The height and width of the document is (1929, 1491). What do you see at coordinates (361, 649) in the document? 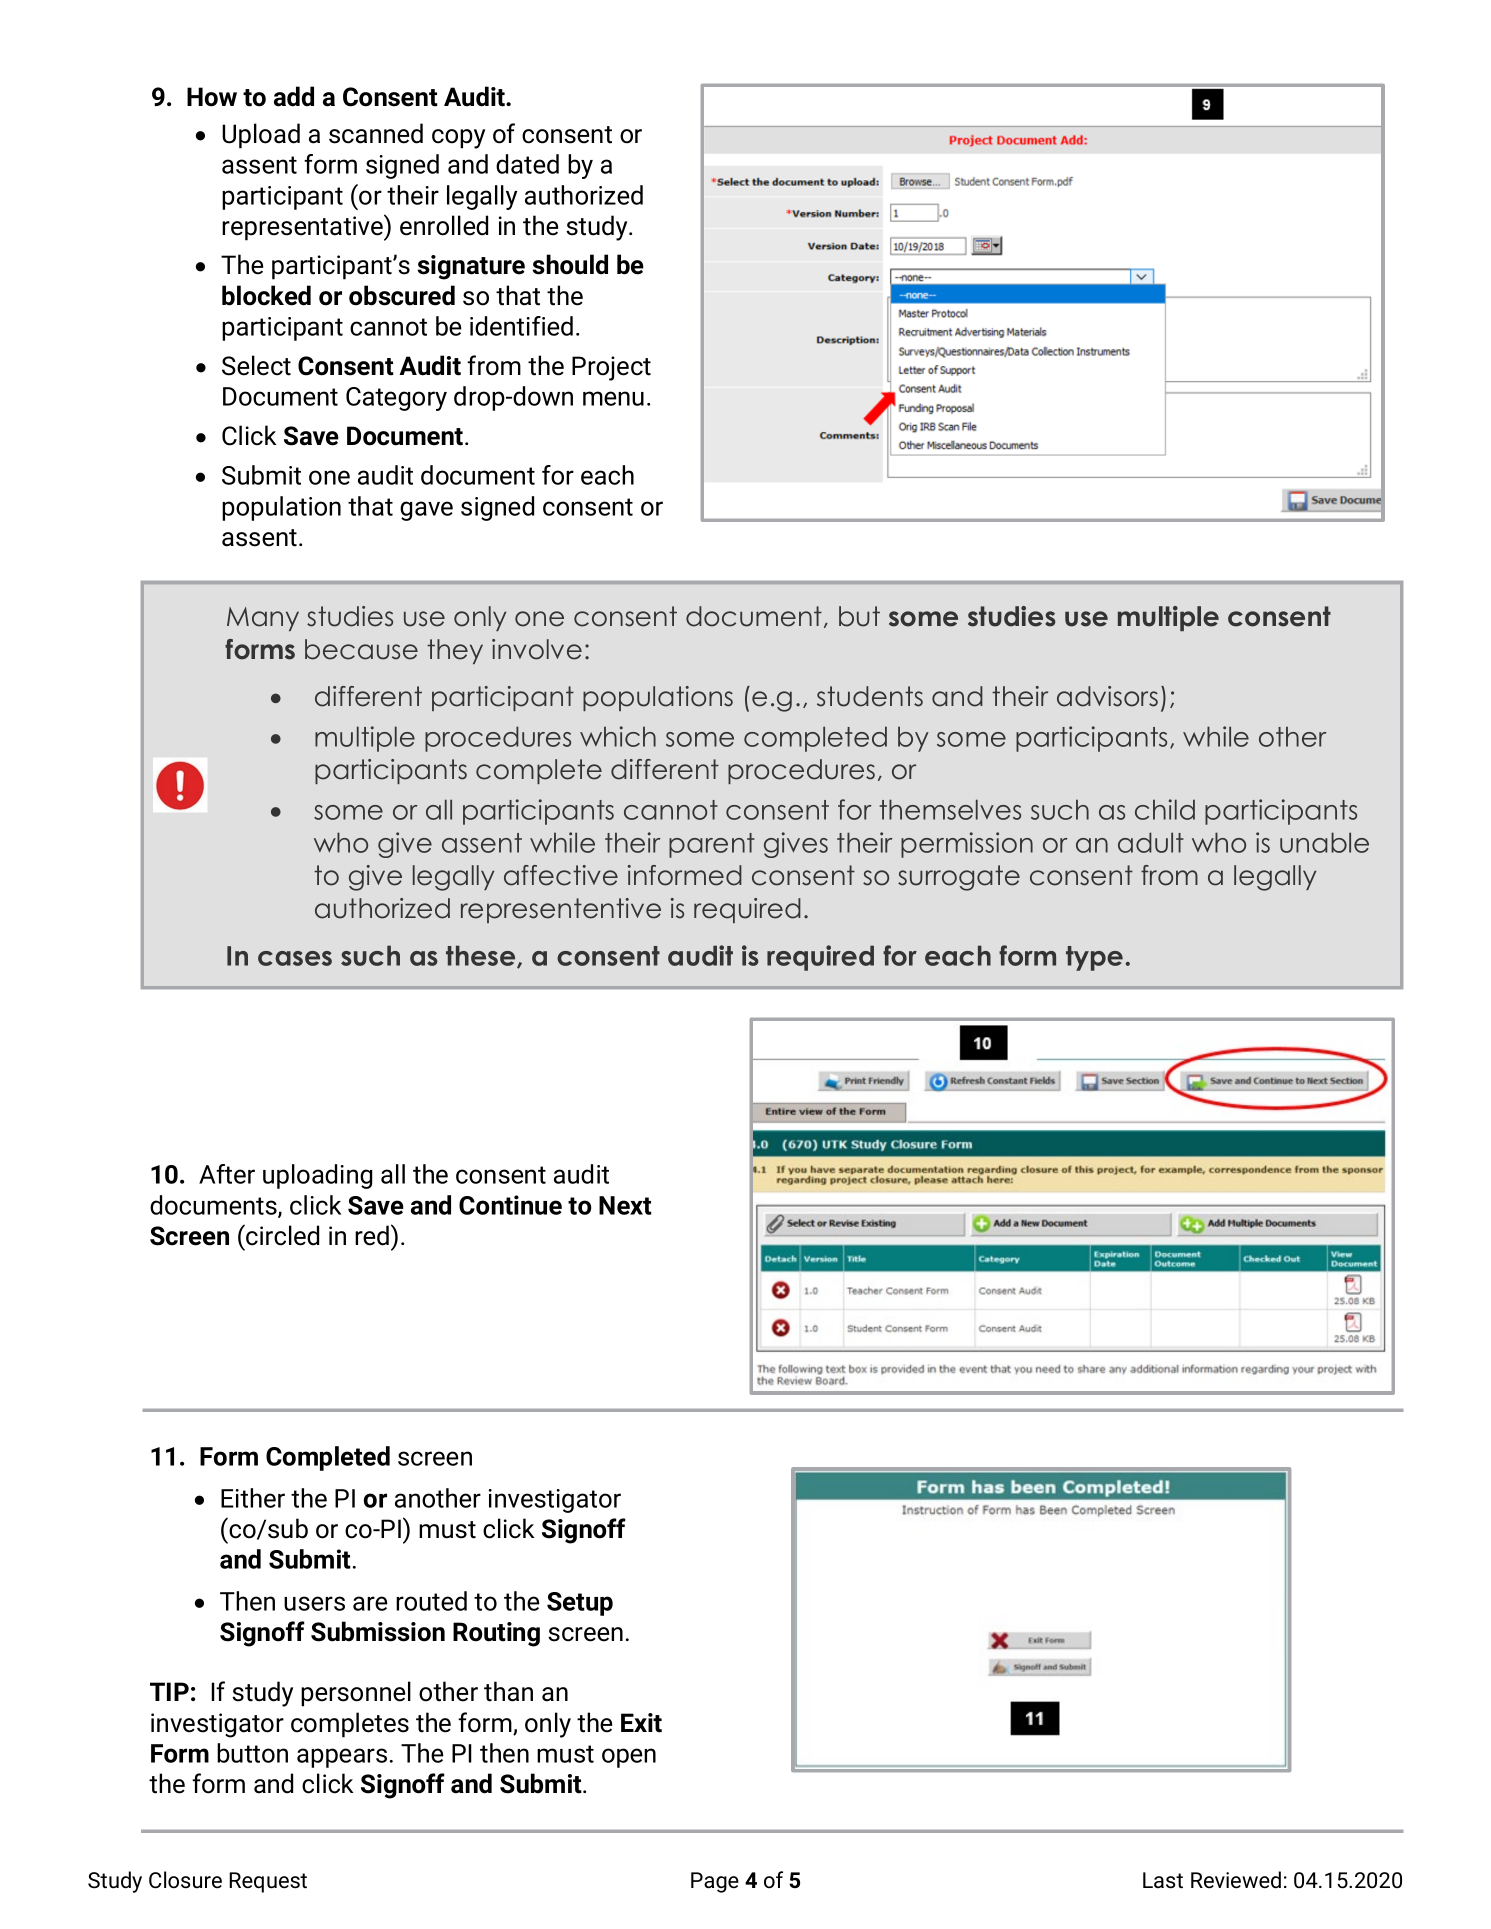
I see `because` at bounding box center [361, 649].
